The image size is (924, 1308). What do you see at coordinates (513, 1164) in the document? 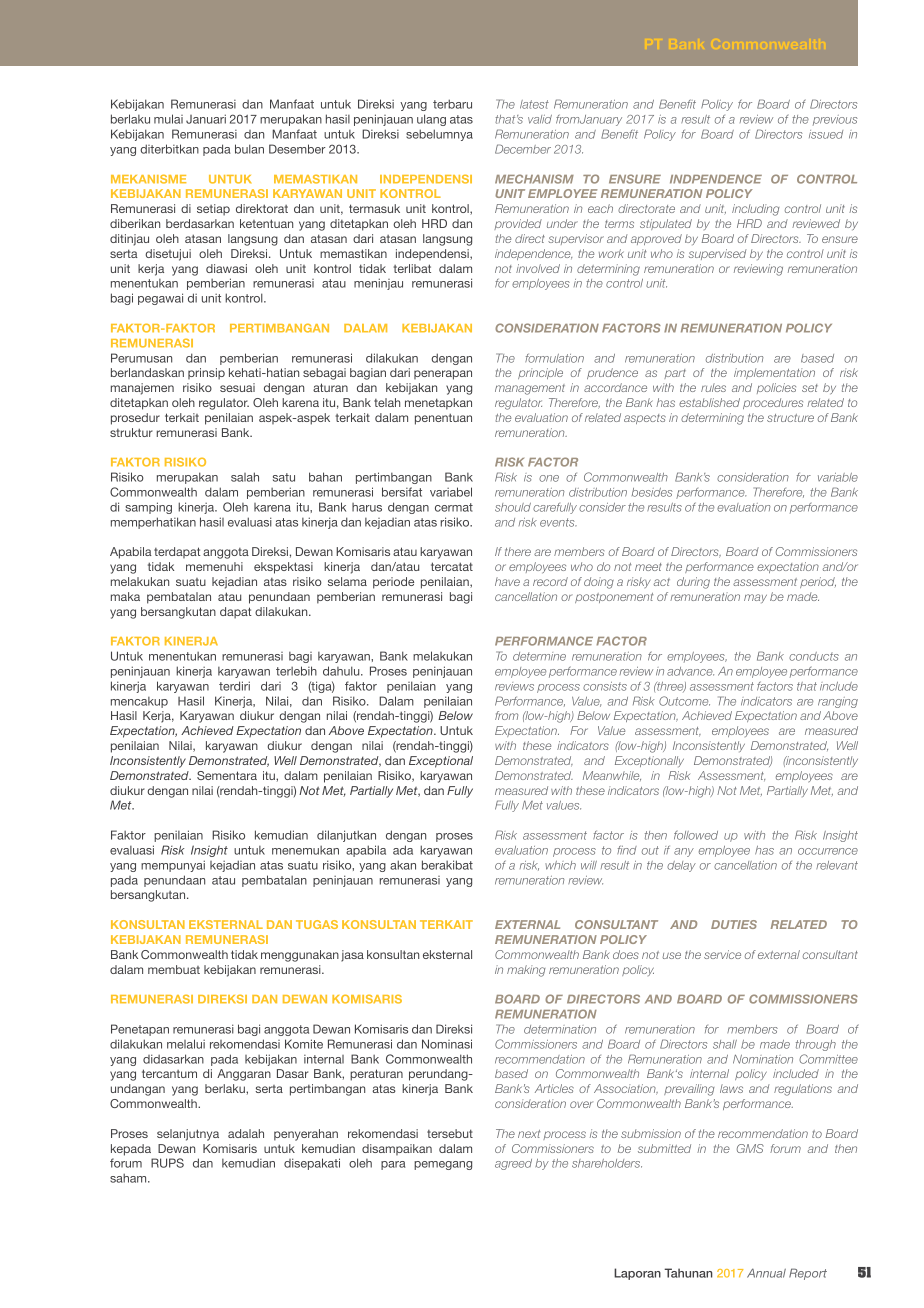
I see `agreed` at bounding box center [513, 1164].
